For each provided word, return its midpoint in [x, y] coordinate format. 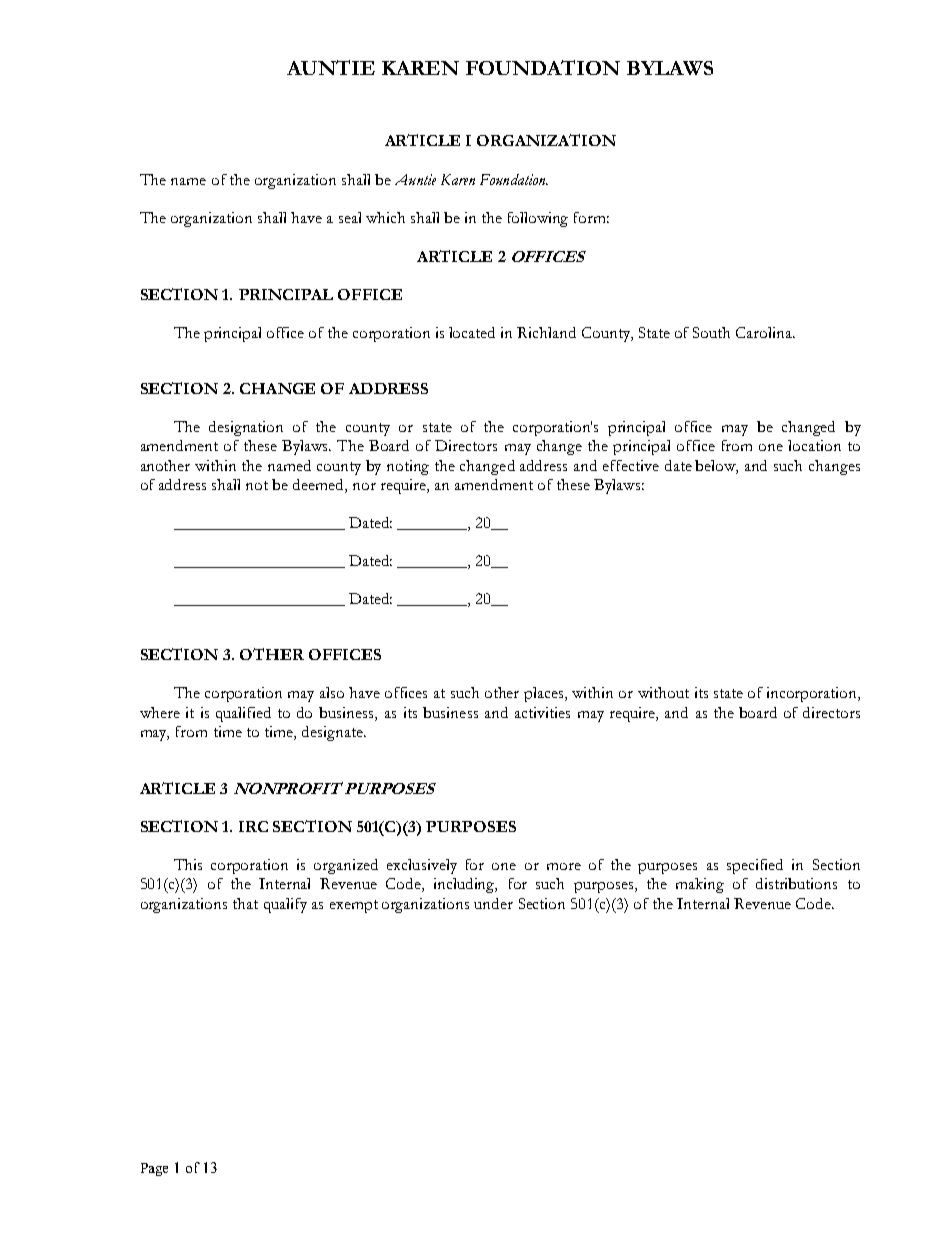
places [545, 694]
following [538, 219]
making [700, 885]
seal [350, 217]
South [711, 332]
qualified [243, 714]
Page [154, 1169]
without [663, 692]
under [493, 903]
